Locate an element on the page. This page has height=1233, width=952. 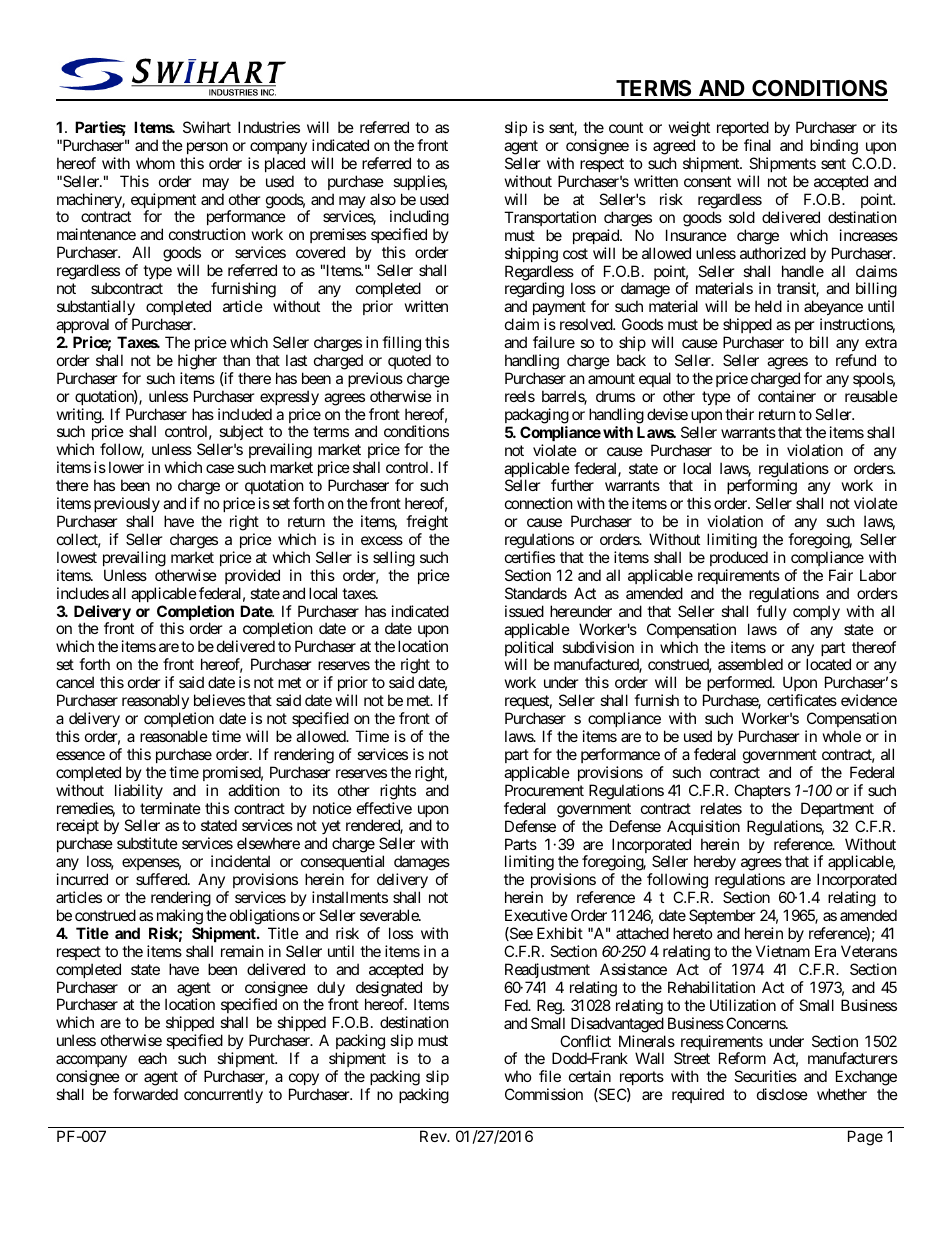
forwarded is located at coordinates (145, 1094).
